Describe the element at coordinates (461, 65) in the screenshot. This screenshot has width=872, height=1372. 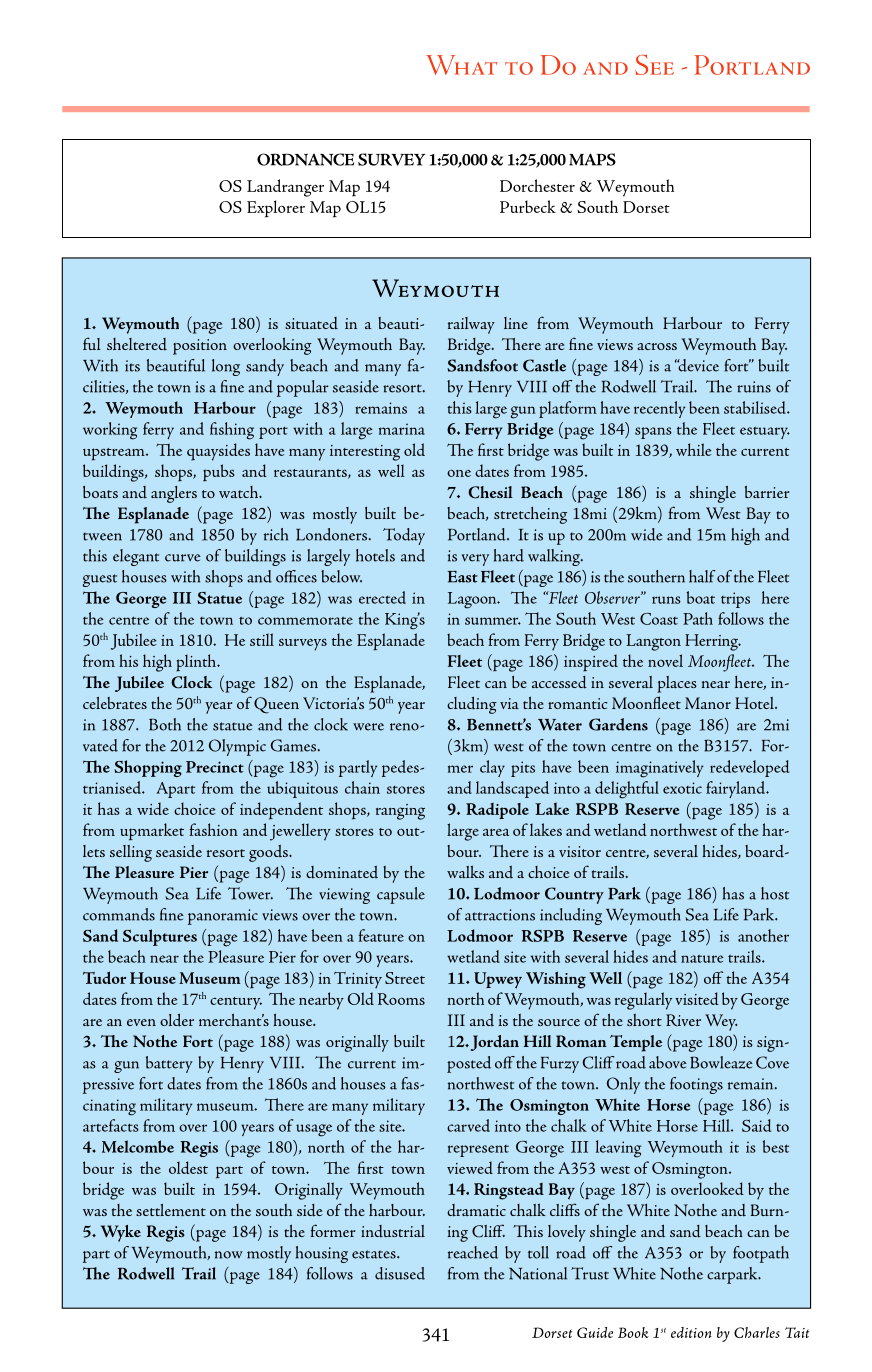
I see `What` at that location.
